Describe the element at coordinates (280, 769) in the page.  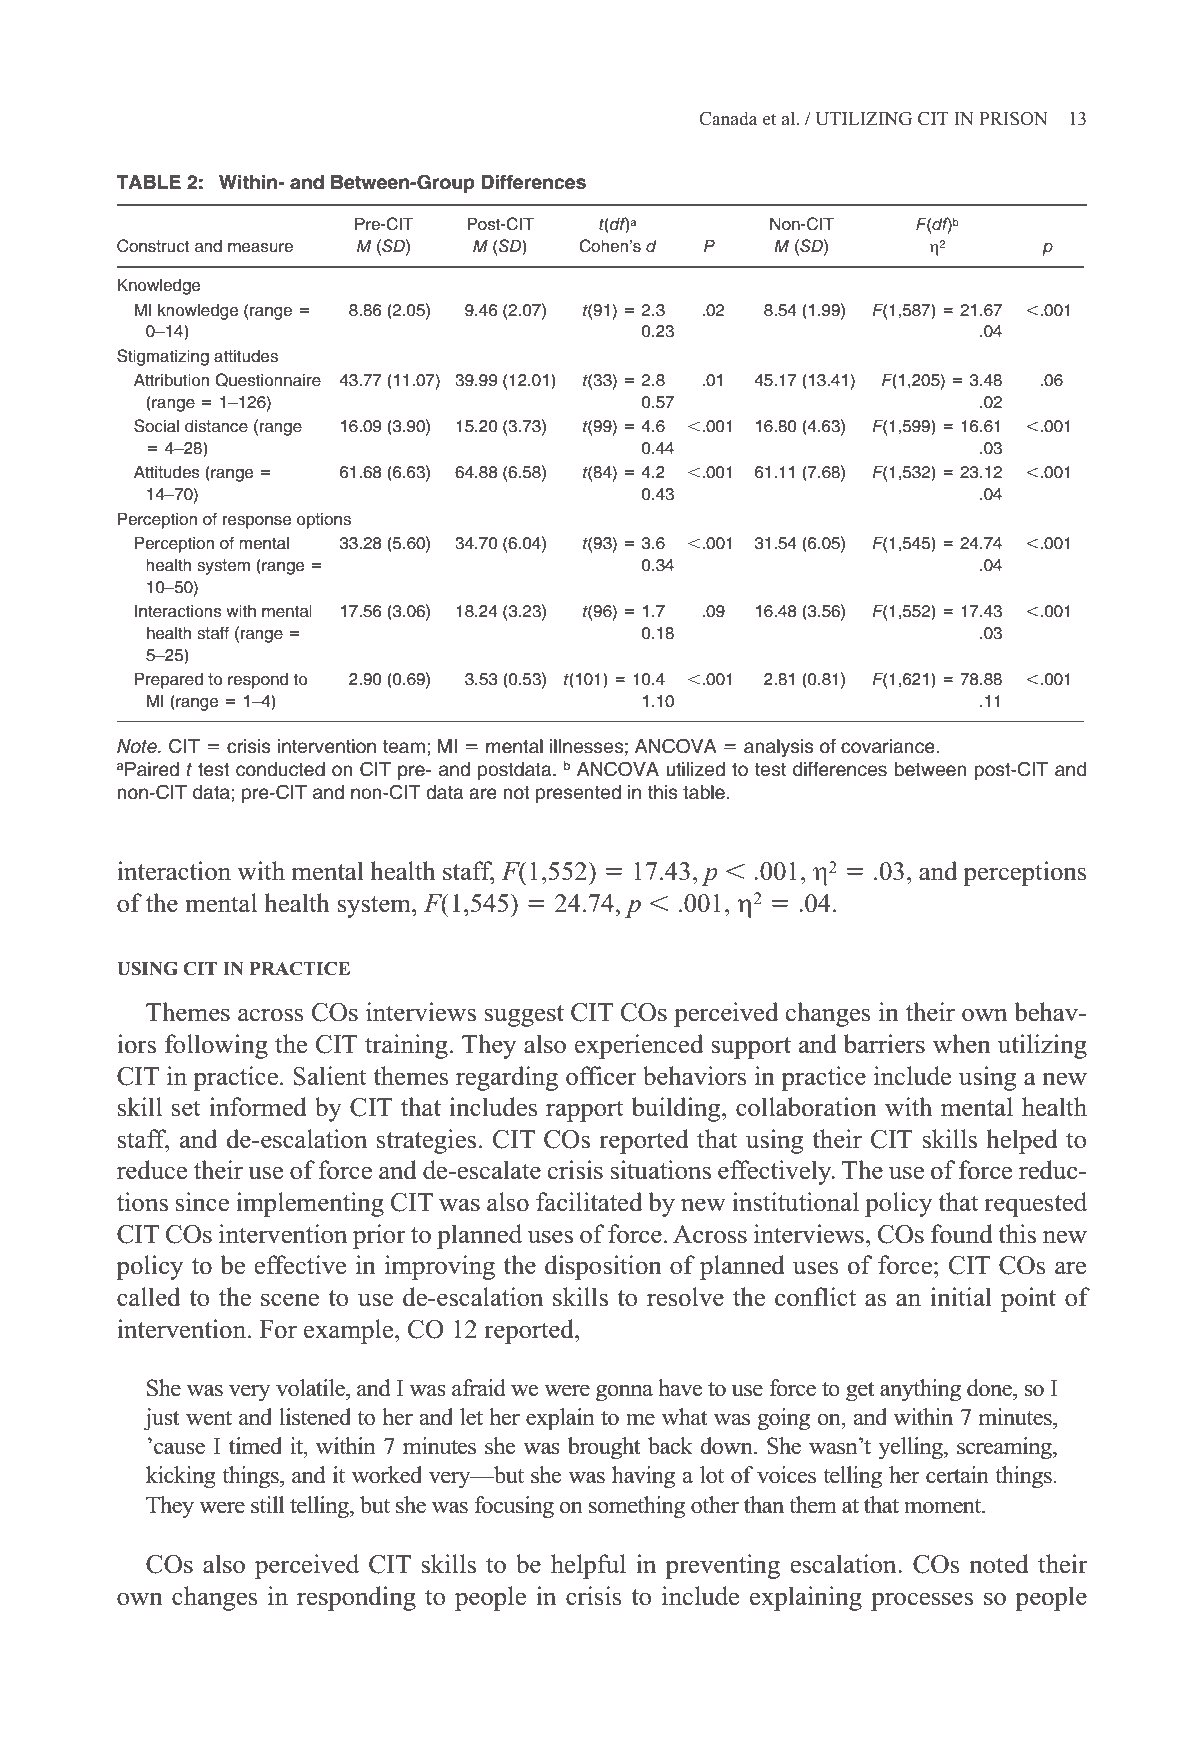
I see `conducted` at that location.
